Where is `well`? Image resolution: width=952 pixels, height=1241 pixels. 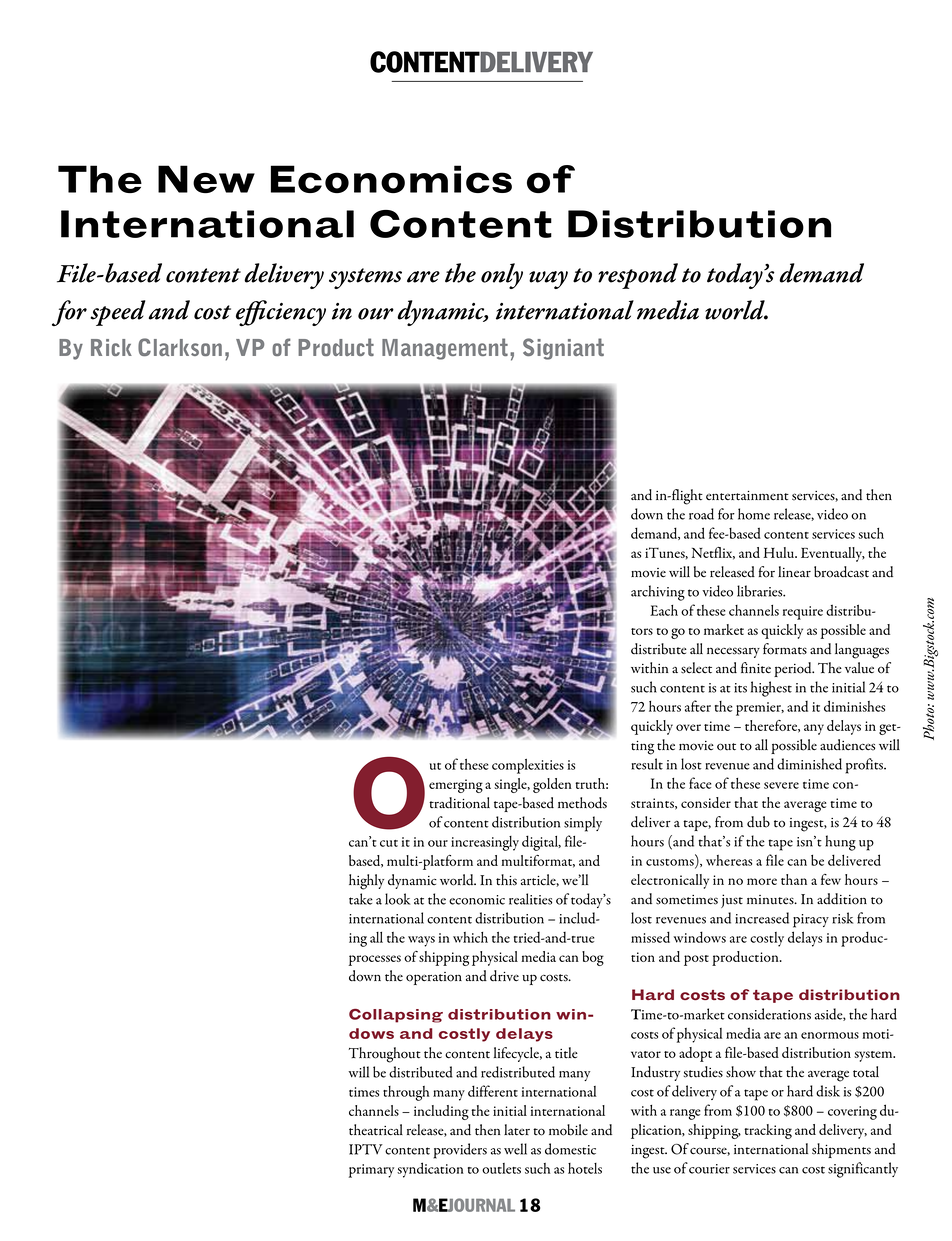 well is located at coordinates (515, 1149).
